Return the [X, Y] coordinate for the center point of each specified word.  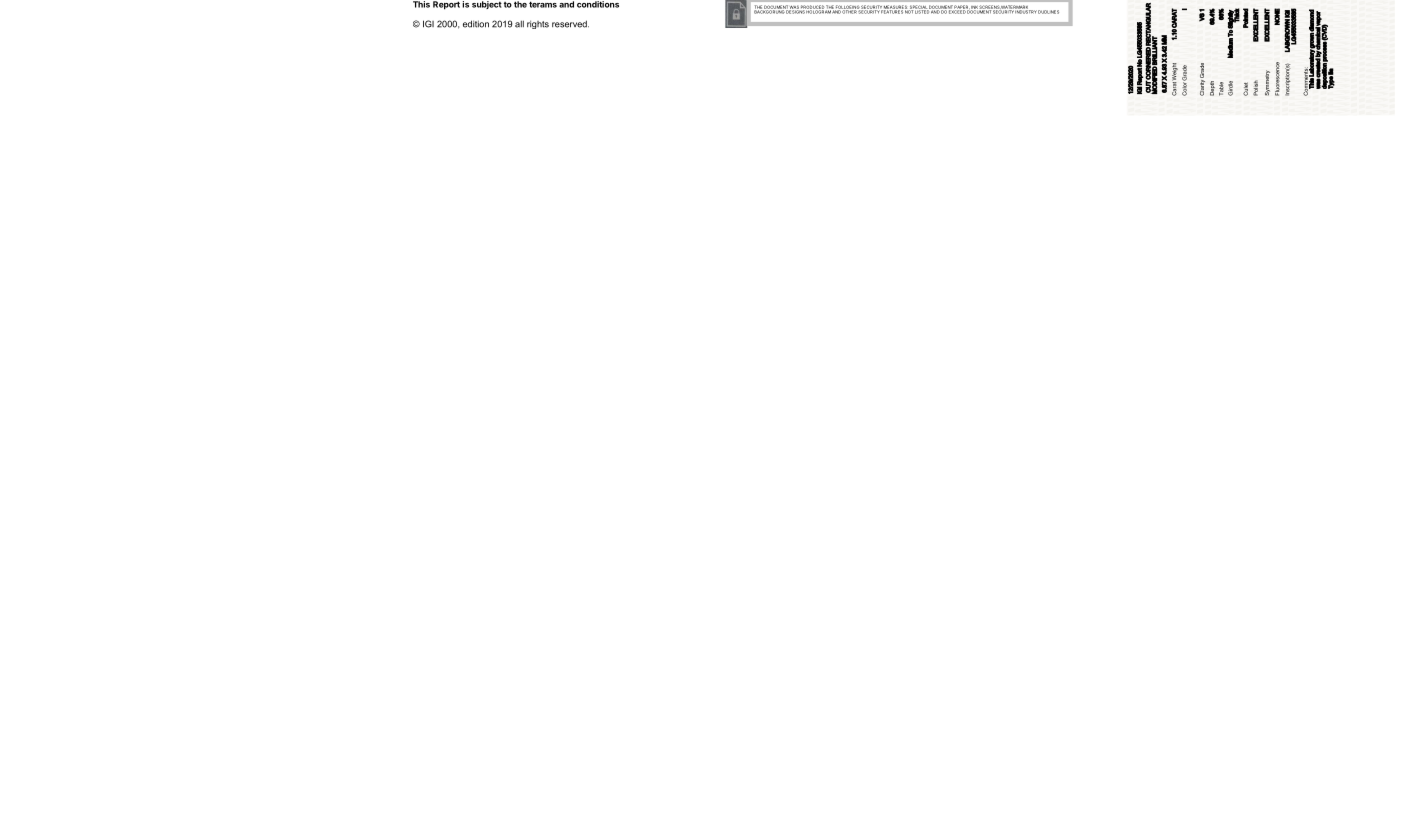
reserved [570, 24]
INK [974, 7]
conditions [598, 4]
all [519, 24]
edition [476, 24]
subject [487, 5]
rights [538, 24]
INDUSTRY [1026, 11]
